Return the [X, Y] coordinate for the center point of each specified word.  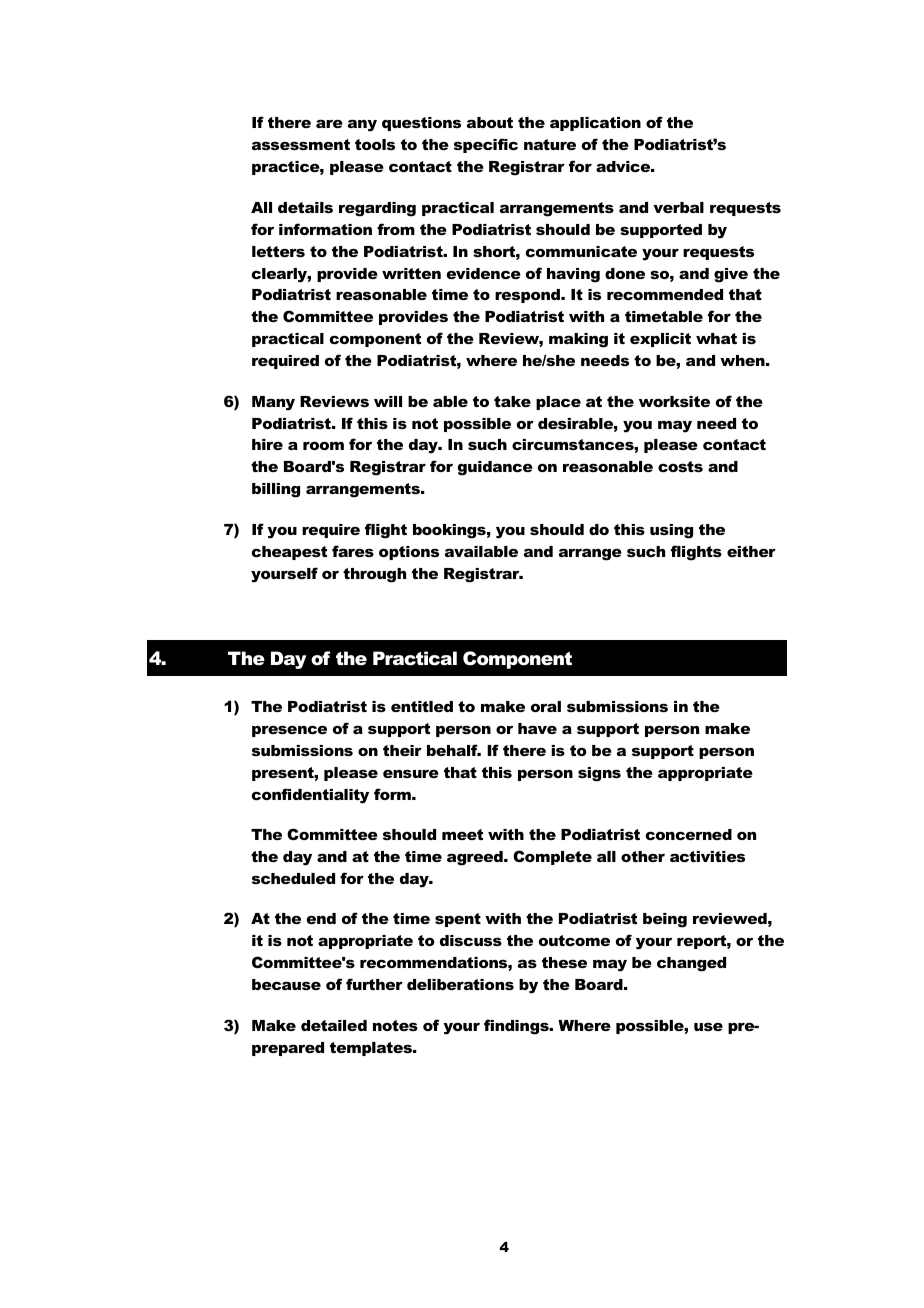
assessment [301, 144]
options [409, 553]
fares [353, 551]
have [537, 728]
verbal [678, 207]
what [716, 338]
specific [486, 145]
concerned [689, 834]
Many [273, 403]
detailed [334, 1025]
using [671, 531]
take [512, 401]
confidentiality [310, 796]
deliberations [460, 984]
